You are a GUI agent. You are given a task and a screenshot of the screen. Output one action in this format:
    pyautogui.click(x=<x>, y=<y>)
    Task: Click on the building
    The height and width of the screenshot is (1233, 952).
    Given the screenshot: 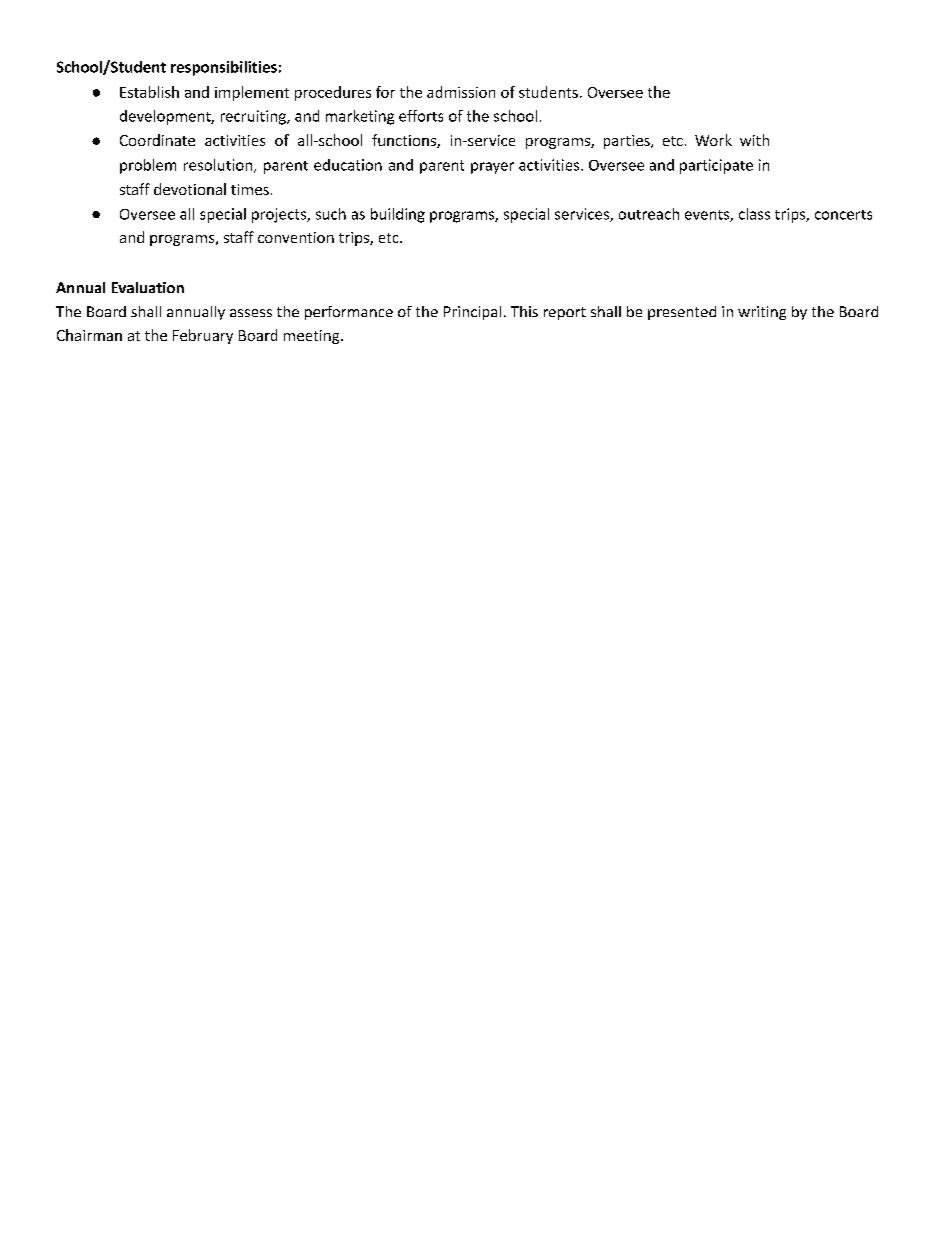 What is the action you would take?
    pyautogui.click(x=398, y=215)
